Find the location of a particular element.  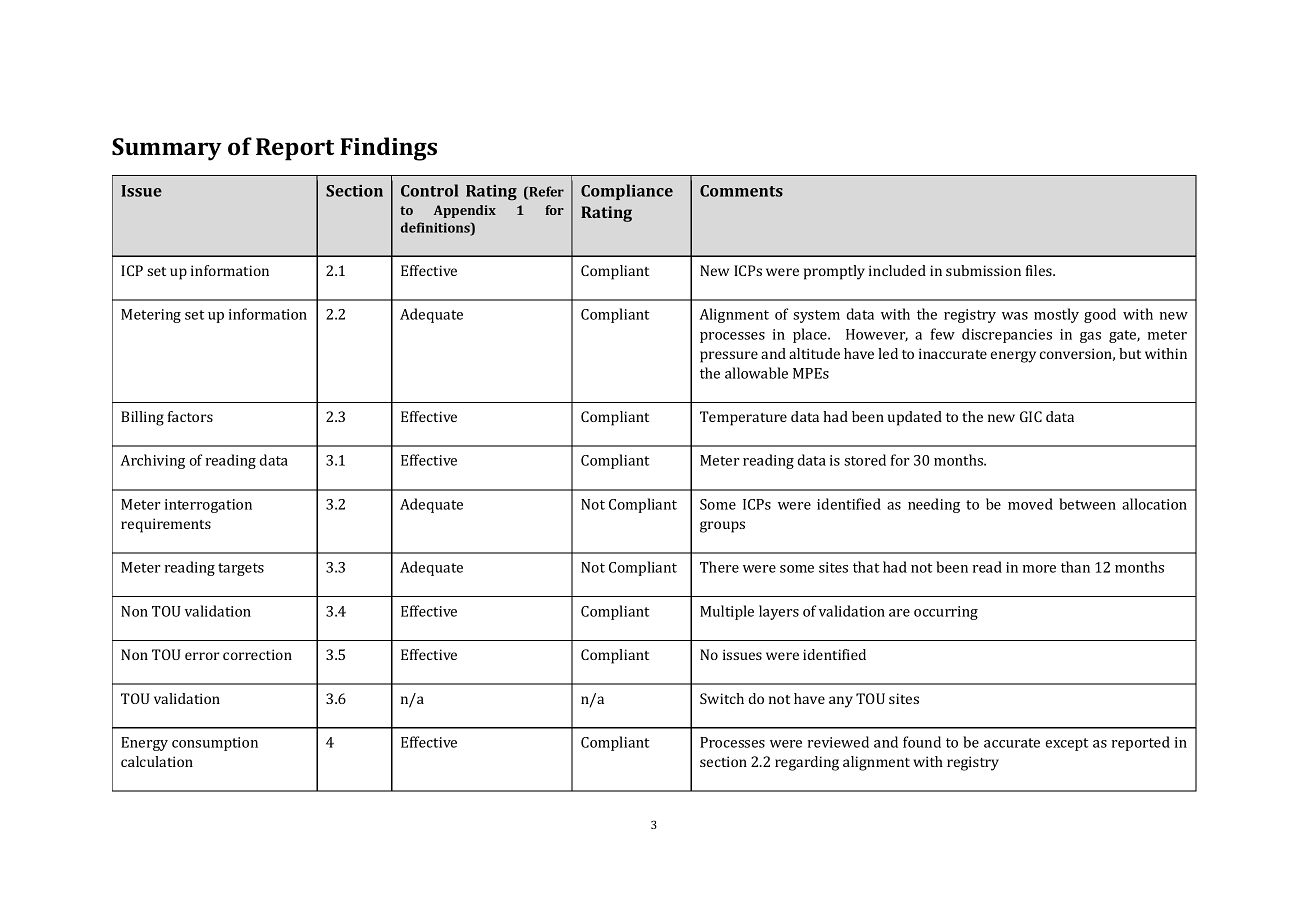

except is located at coordinates (1067, 744).
